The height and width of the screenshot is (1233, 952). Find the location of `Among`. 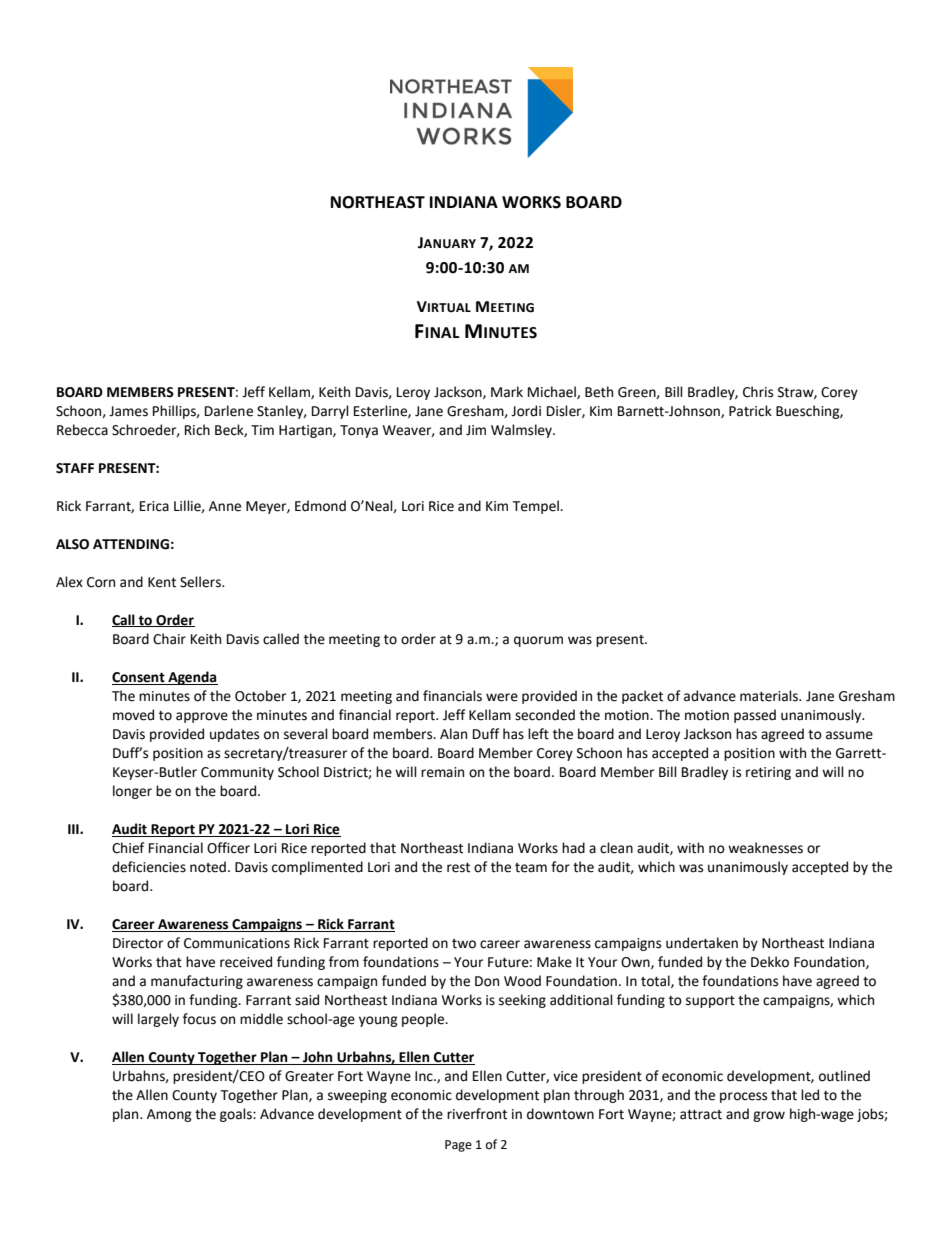

Among is located at coordinates (169, 1115).
